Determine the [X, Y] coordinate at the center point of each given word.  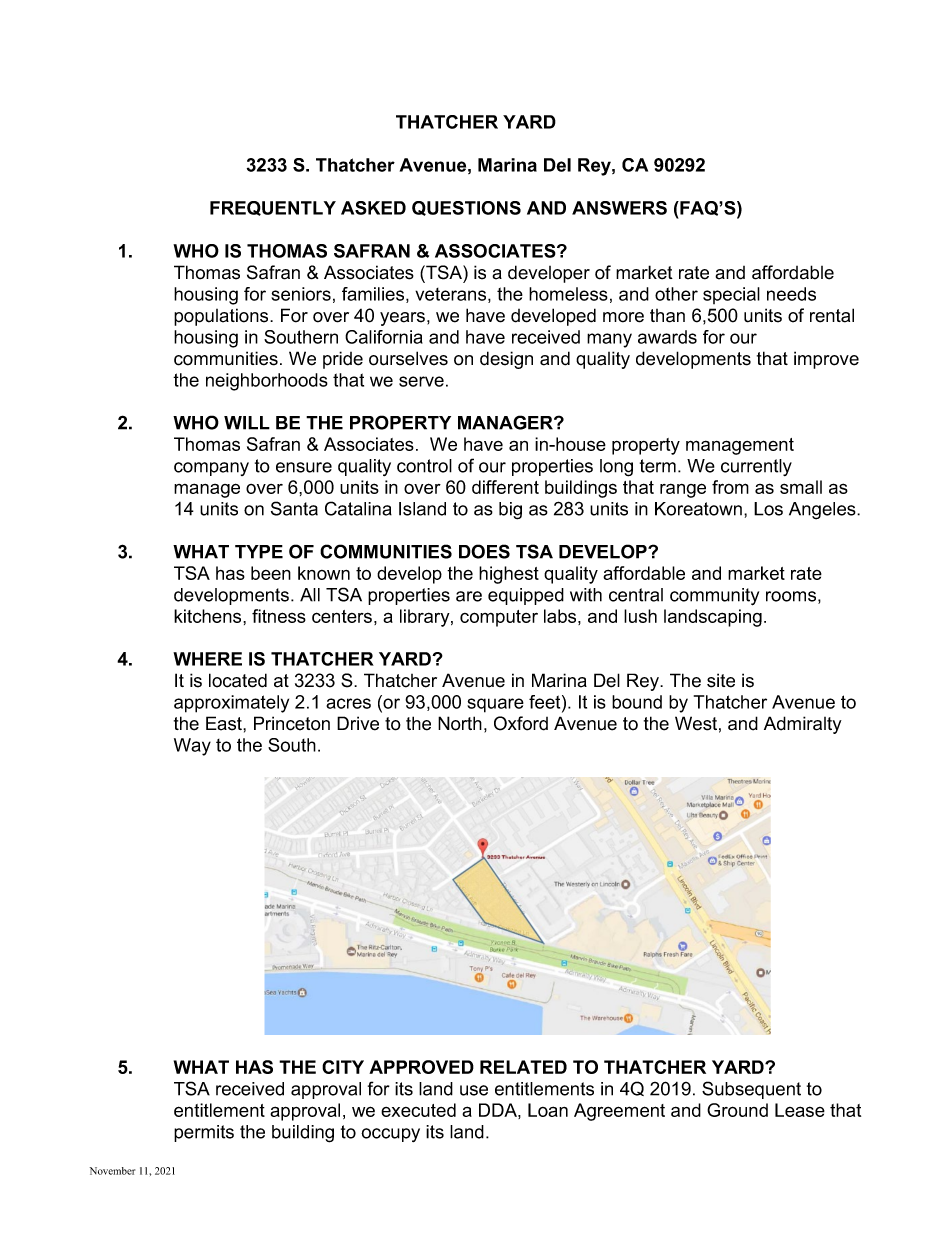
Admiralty [803, 725]
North [460, 723]
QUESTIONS [466, 208]
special [731, 295]
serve [421, 381]
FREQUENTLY [273, 208]
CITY [343, 1067]
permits [204, 1133]
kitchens [209, 616]
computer [499, 618]
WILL [247, 423]
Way [192, 747]
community [714, 597]
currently [756, 467]
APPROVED [421, 1067]
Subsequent [751, 1090]
